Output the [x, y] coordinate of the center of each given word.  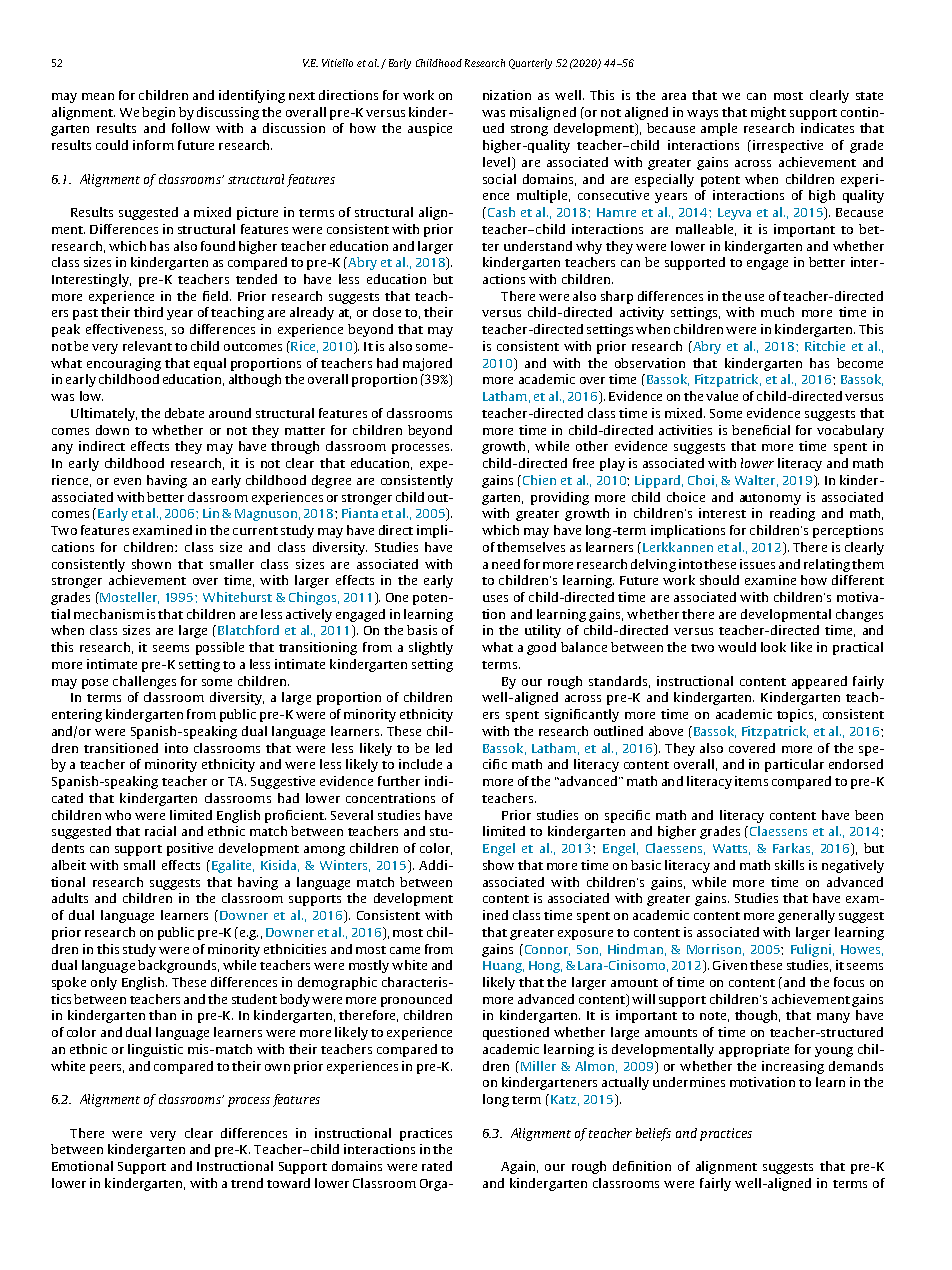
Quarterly [530, 64]
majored [427, 364]
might [768, 113]
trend [247, 1183]
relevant [147, 346]
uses [495, 598]
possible [220, 648]
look [773, 647]
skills [789, 865]
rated [437, 1166]
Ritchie [825, 346]
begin [158, 113]
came [405, 950]
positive [190, 849]
